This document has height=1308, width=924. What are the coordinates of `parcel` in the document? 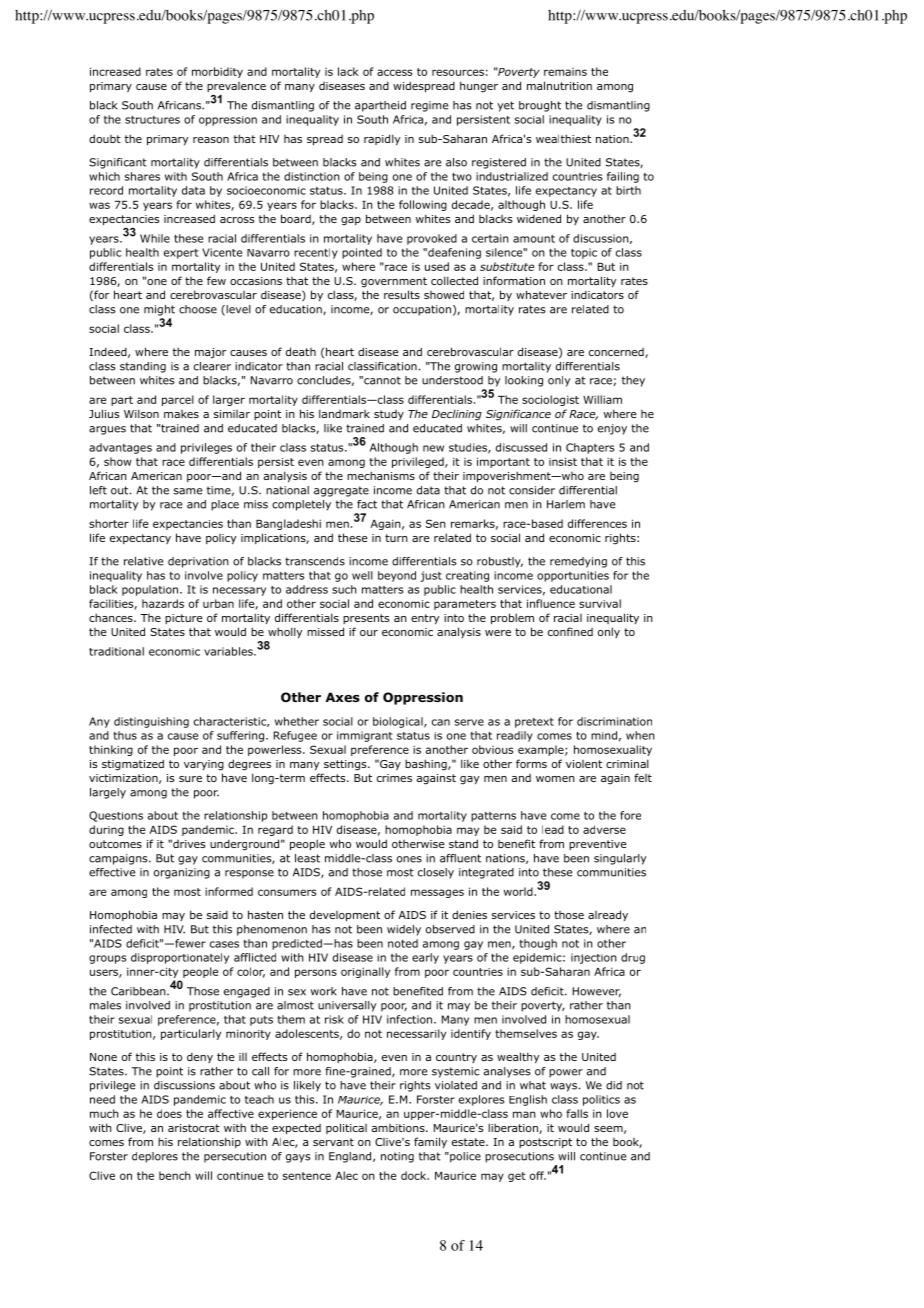 It's located at (178, 400).
